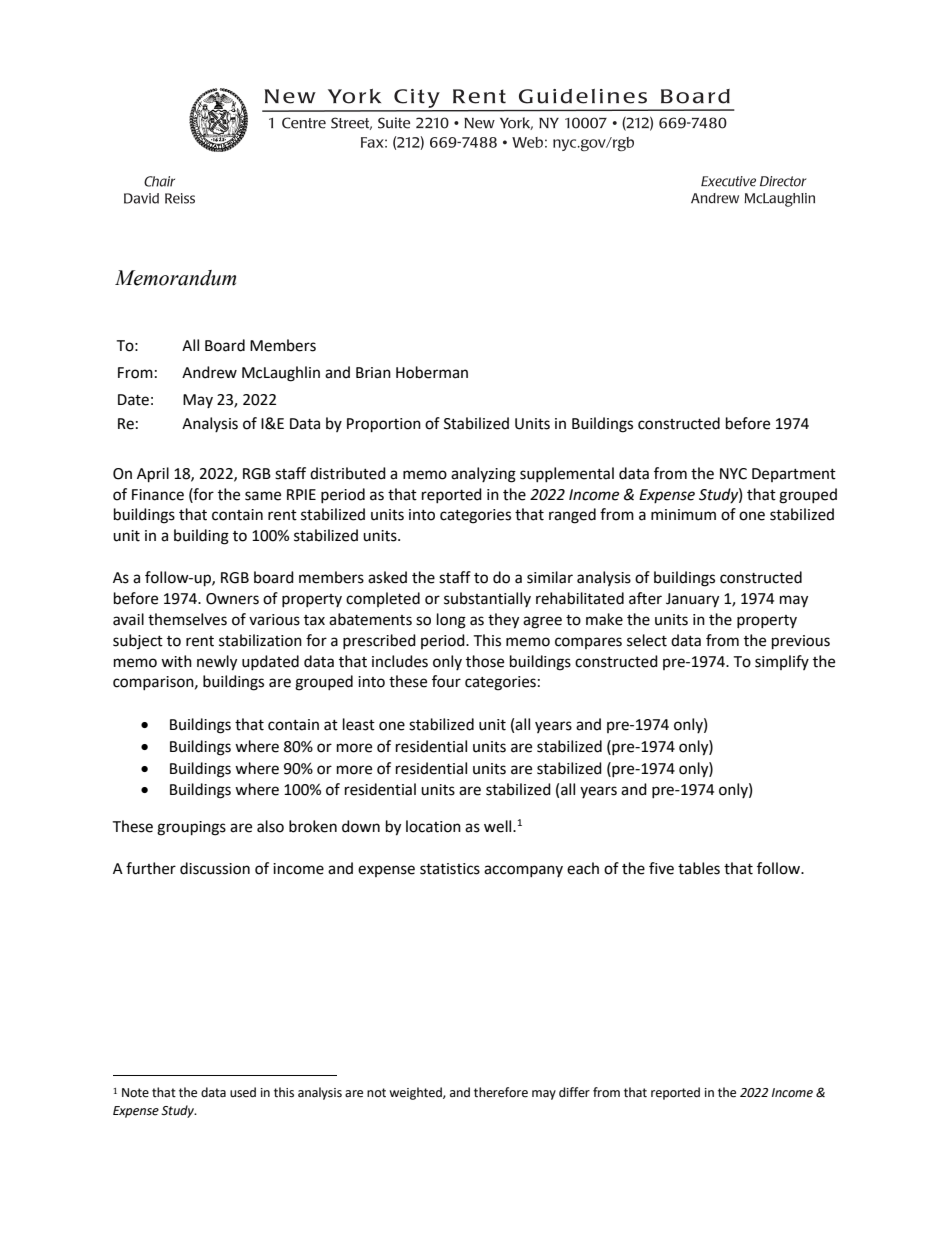  I want to click on Andrew, so click(209, 372).
